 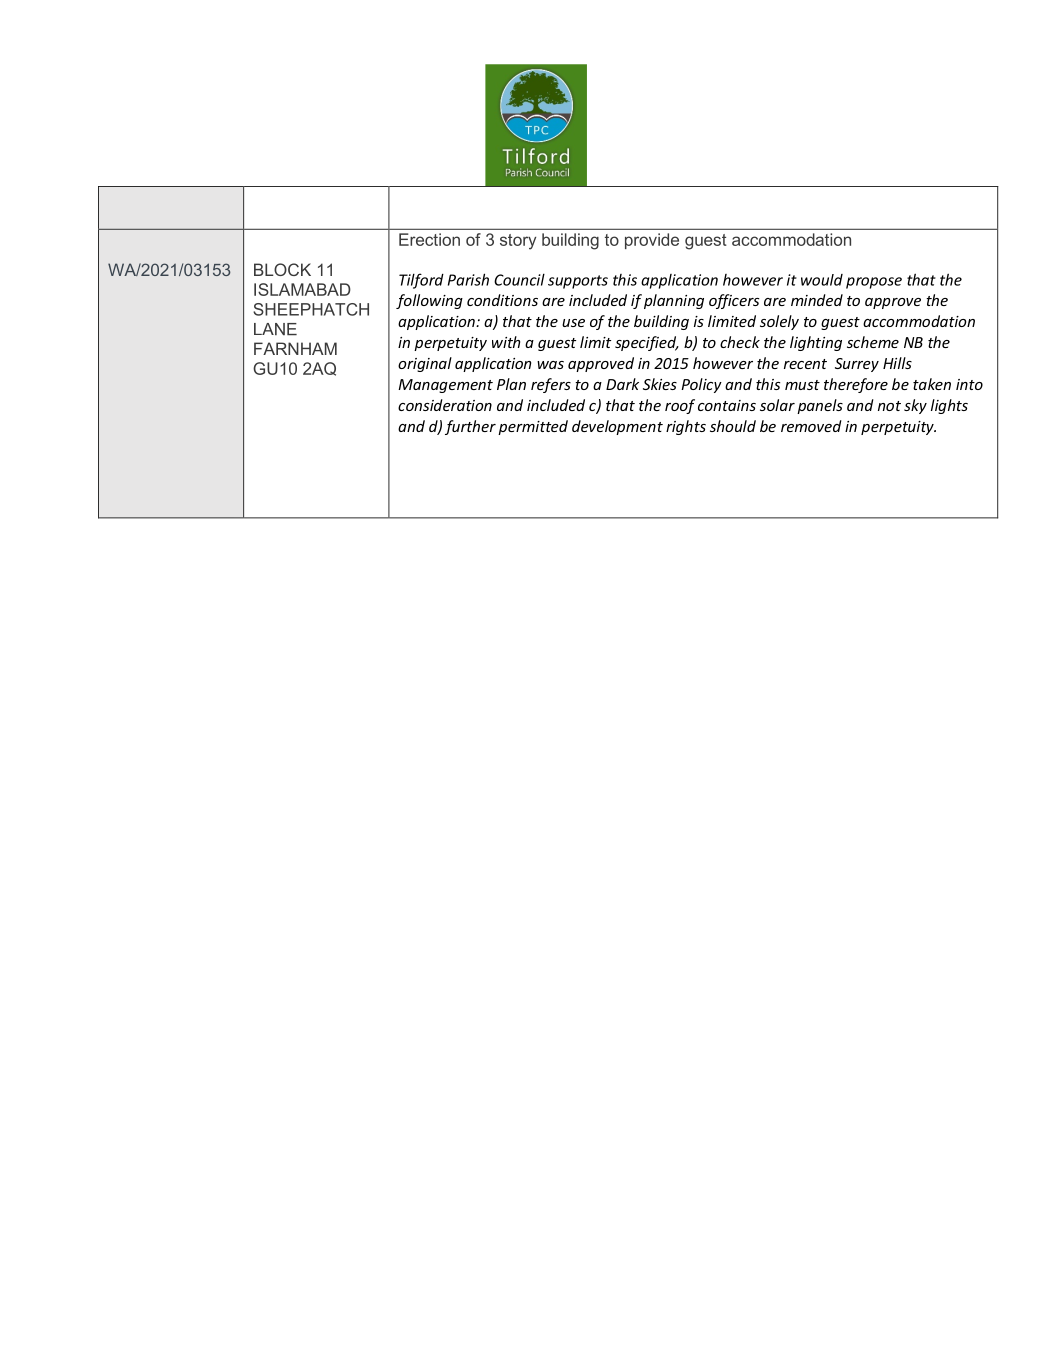 What do you see at coordinates (647, 343) in the screenshot?
I see `specified` at bounding box center [647, 343].
